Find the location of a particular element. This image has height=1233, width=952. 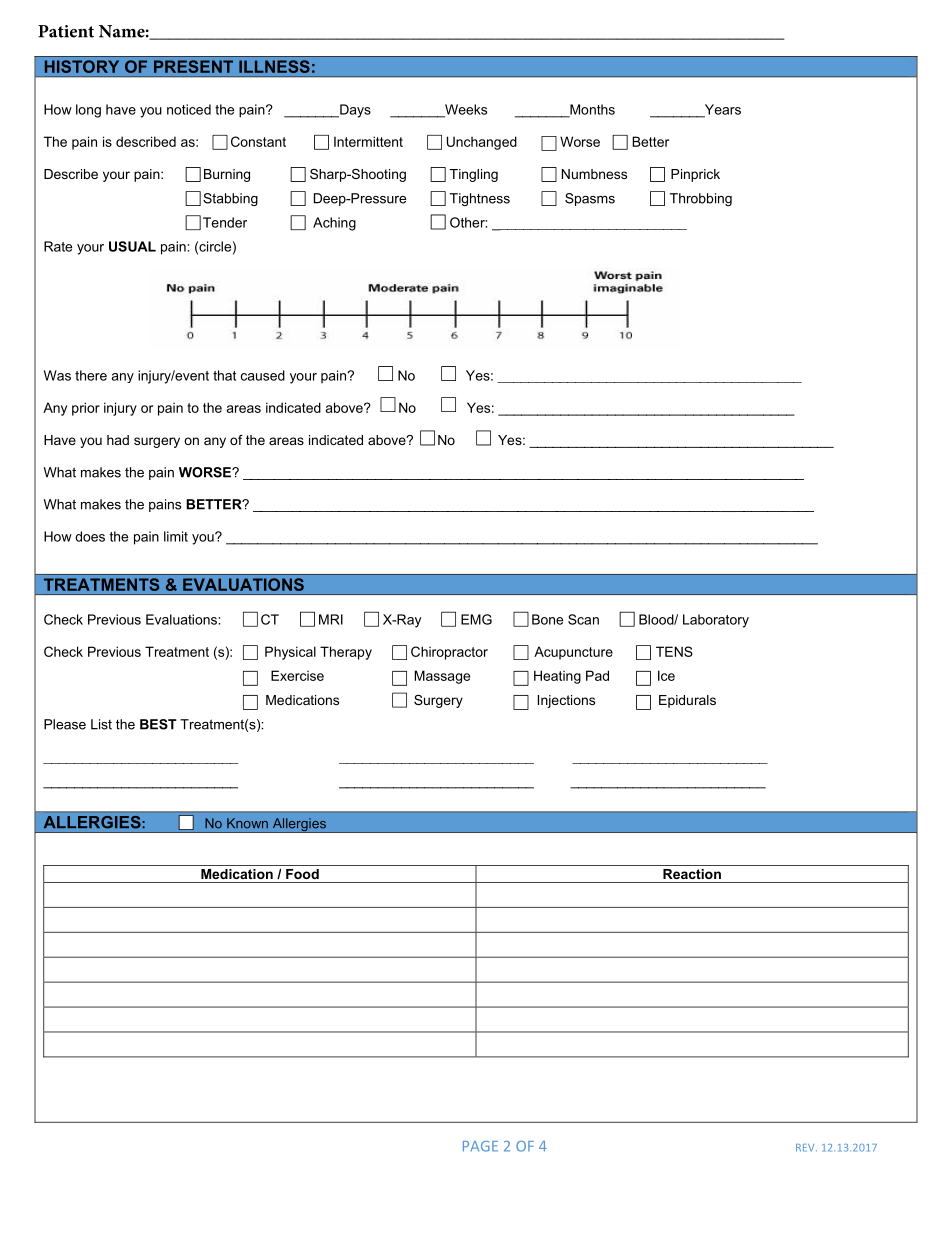

Numbness is located at coordinates (594, 174).
